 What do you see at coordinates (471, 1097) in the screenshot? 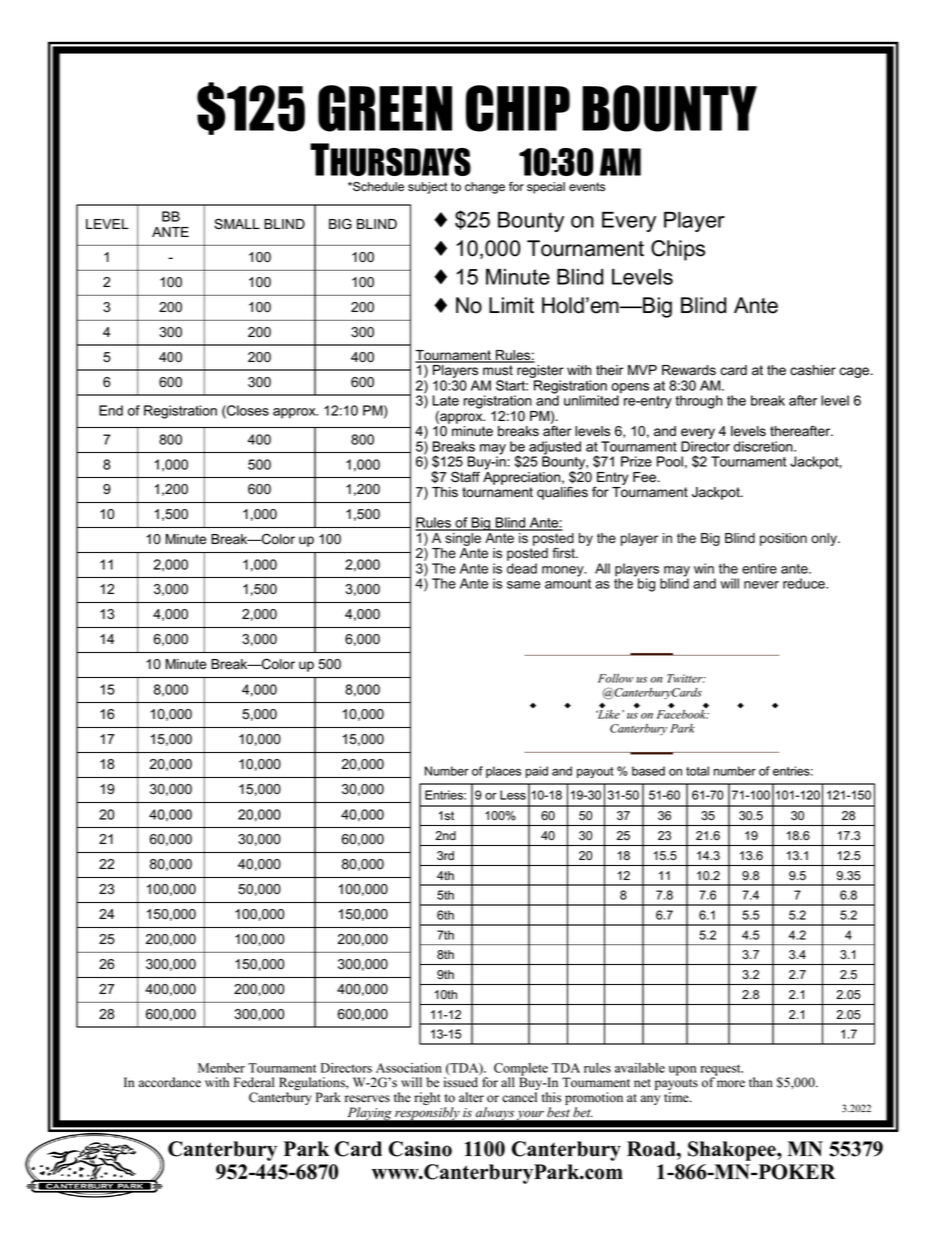
I see `alter` at bounding box center [471, 1097].
